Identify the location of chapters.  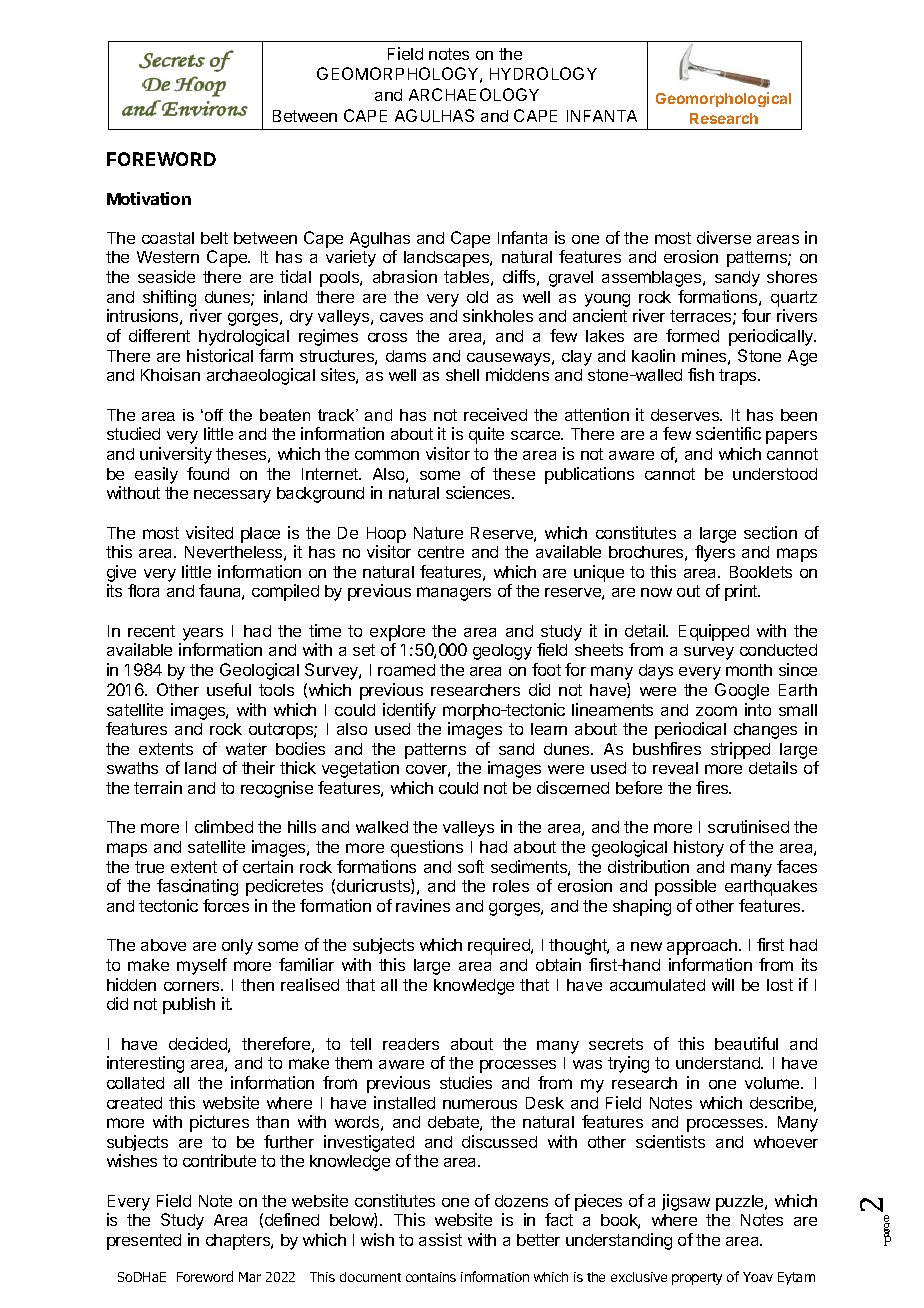
(239, 1242).
